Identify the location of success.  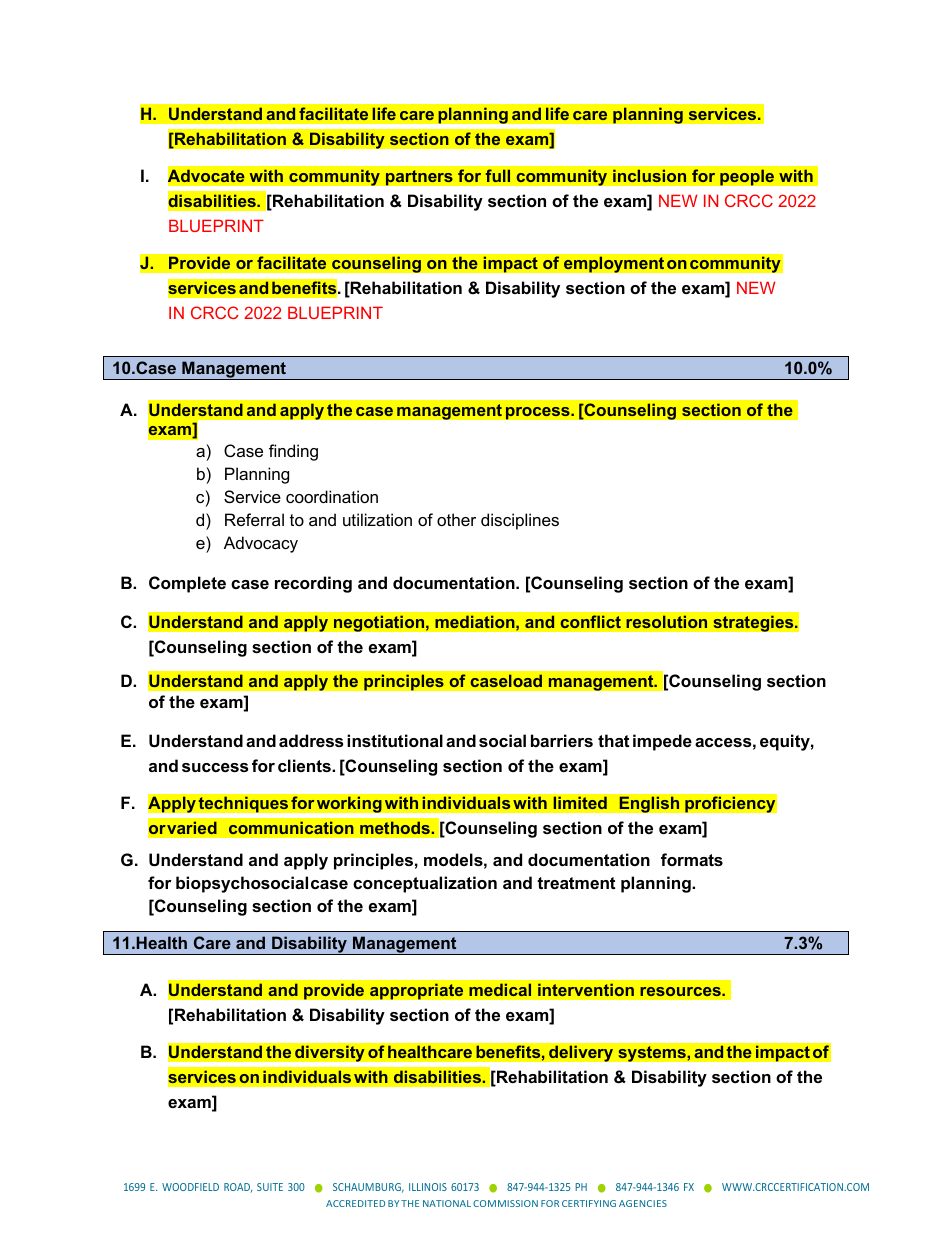
(215, 767).
